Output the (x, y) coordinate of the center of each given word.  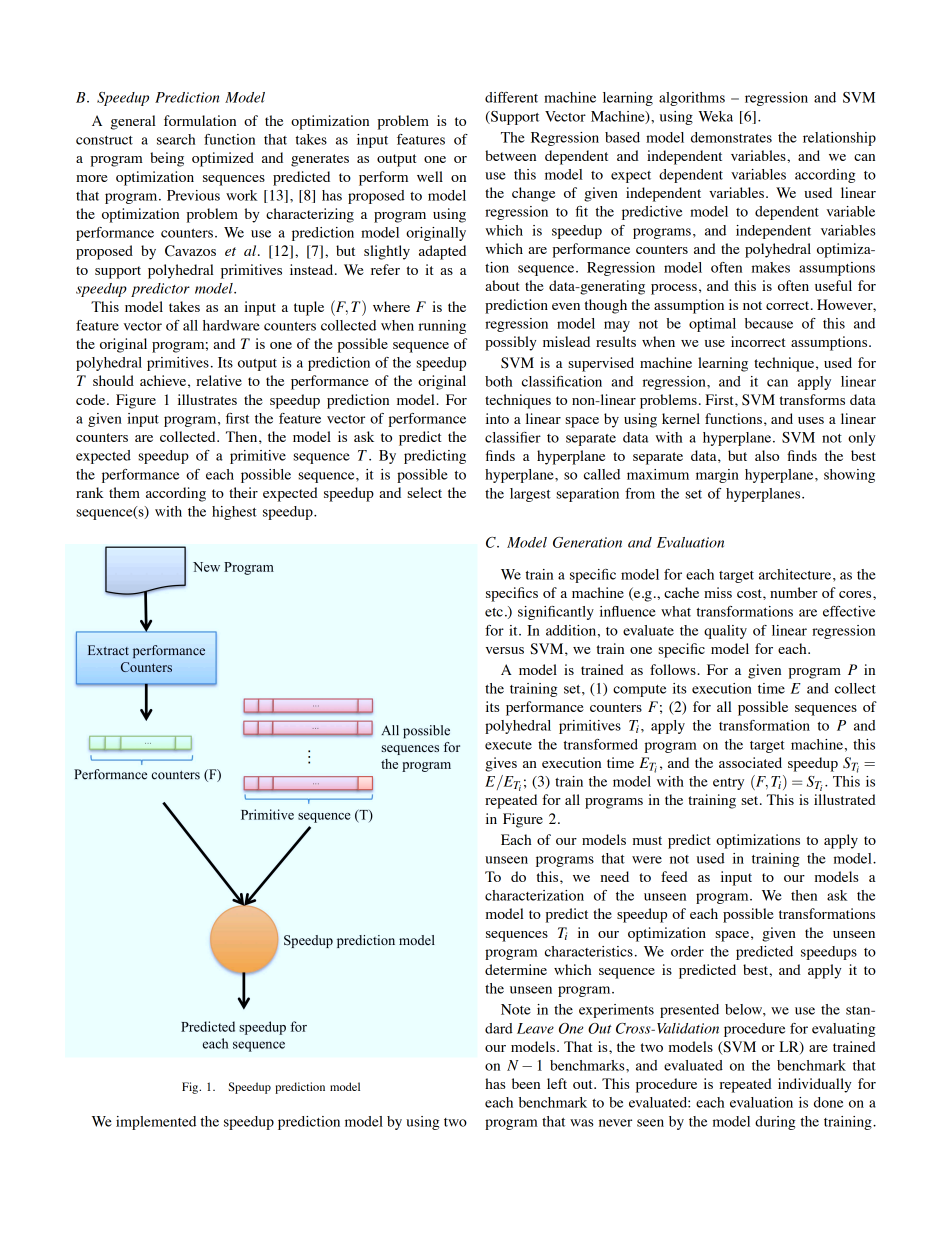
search (176, 139)
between (510, 155)
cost (750, 593)
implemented (156, 1123)
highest (234, 513)
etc (494, 612)
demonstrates (731, 137)
